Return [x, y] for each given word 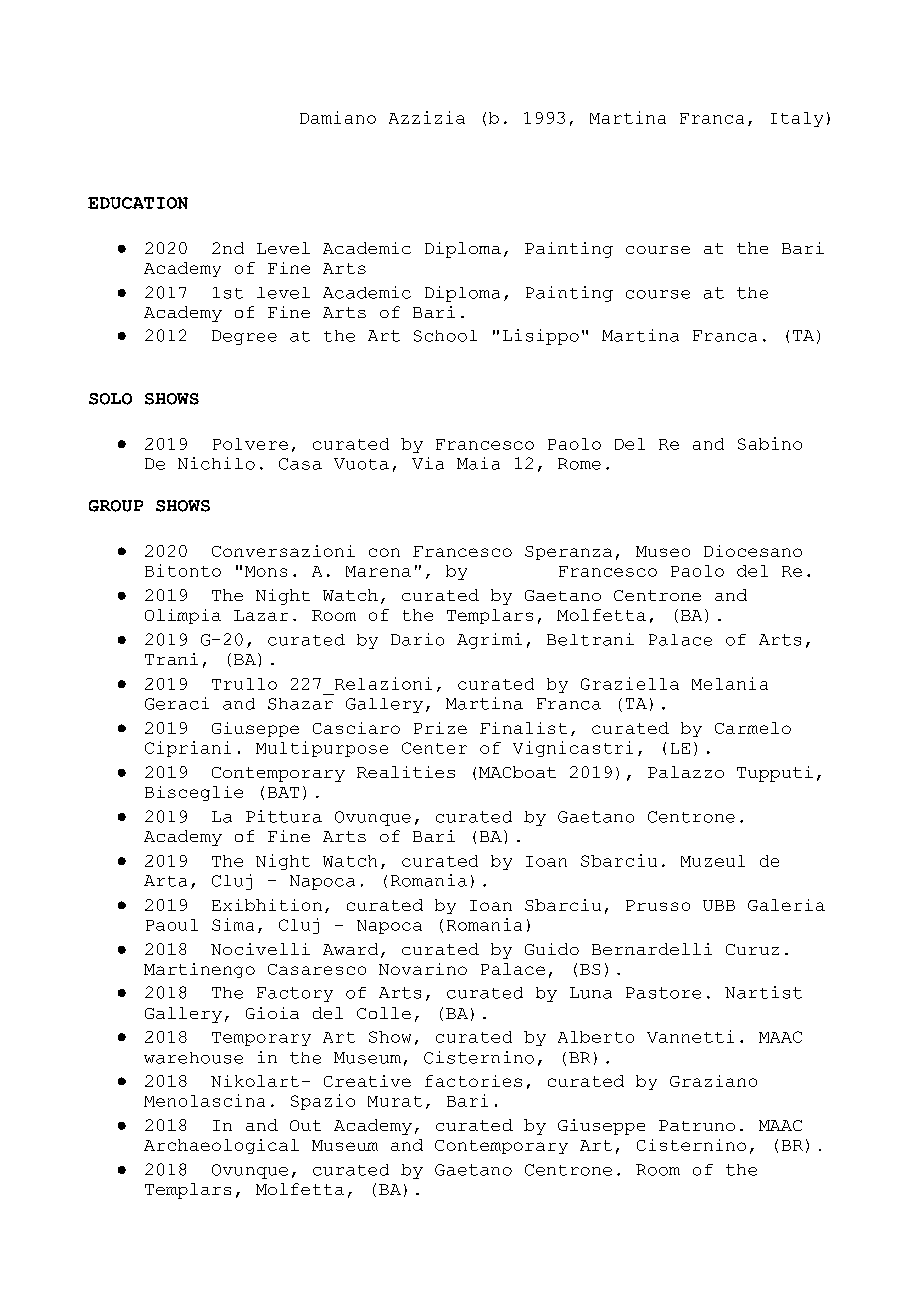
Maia [478, 463]
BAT [283, 792]
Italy [797, 119]
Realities [406, 772]
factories [473, 1081]
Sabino [770, 443]
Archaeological [221, 1146]
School [445, 336]
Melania [730, 683]
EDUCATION [138, 203]
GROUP [116, 506]
